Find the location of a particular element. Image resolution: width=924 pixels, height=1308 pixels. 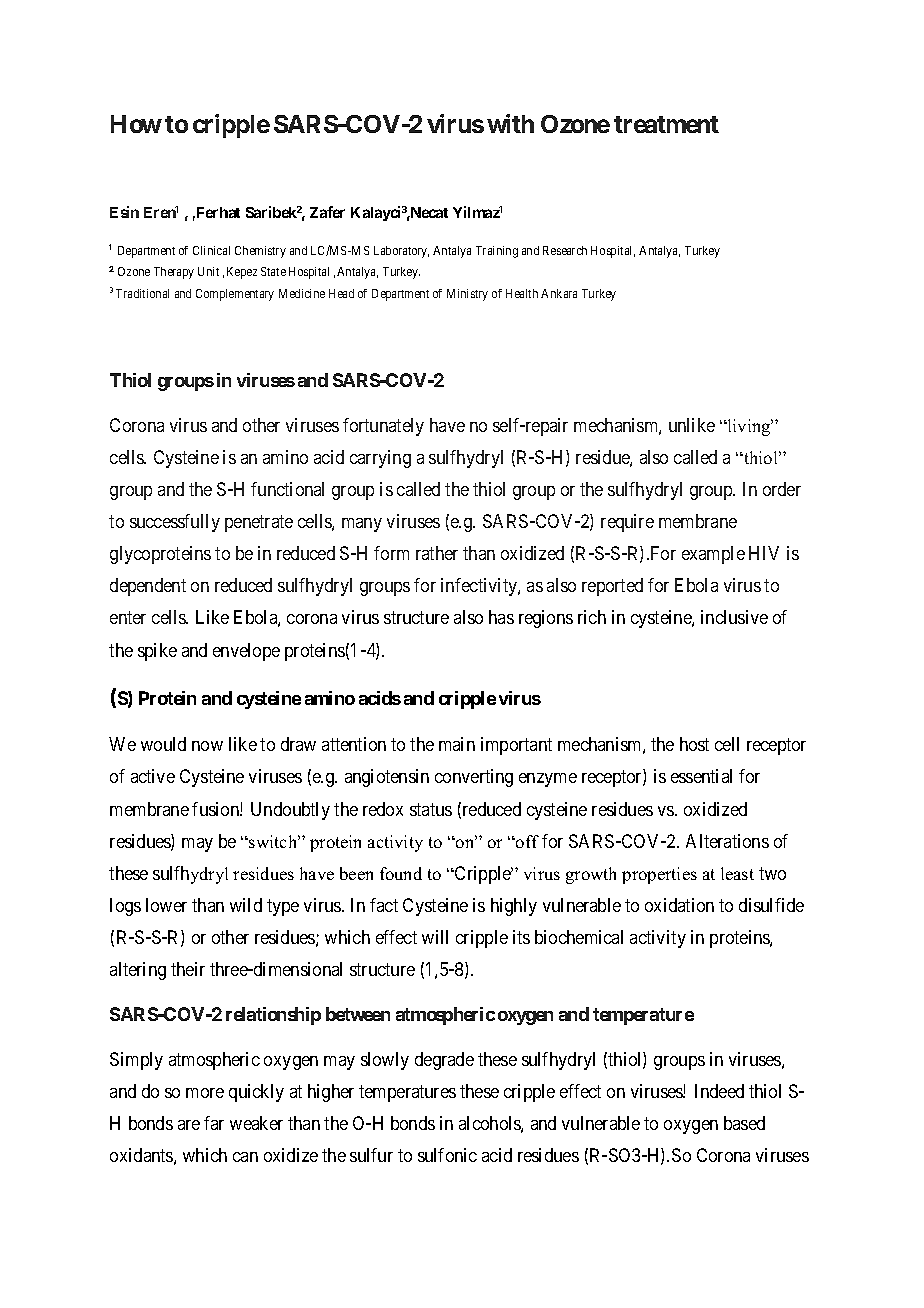

How is located at coordinates (136, 124).
